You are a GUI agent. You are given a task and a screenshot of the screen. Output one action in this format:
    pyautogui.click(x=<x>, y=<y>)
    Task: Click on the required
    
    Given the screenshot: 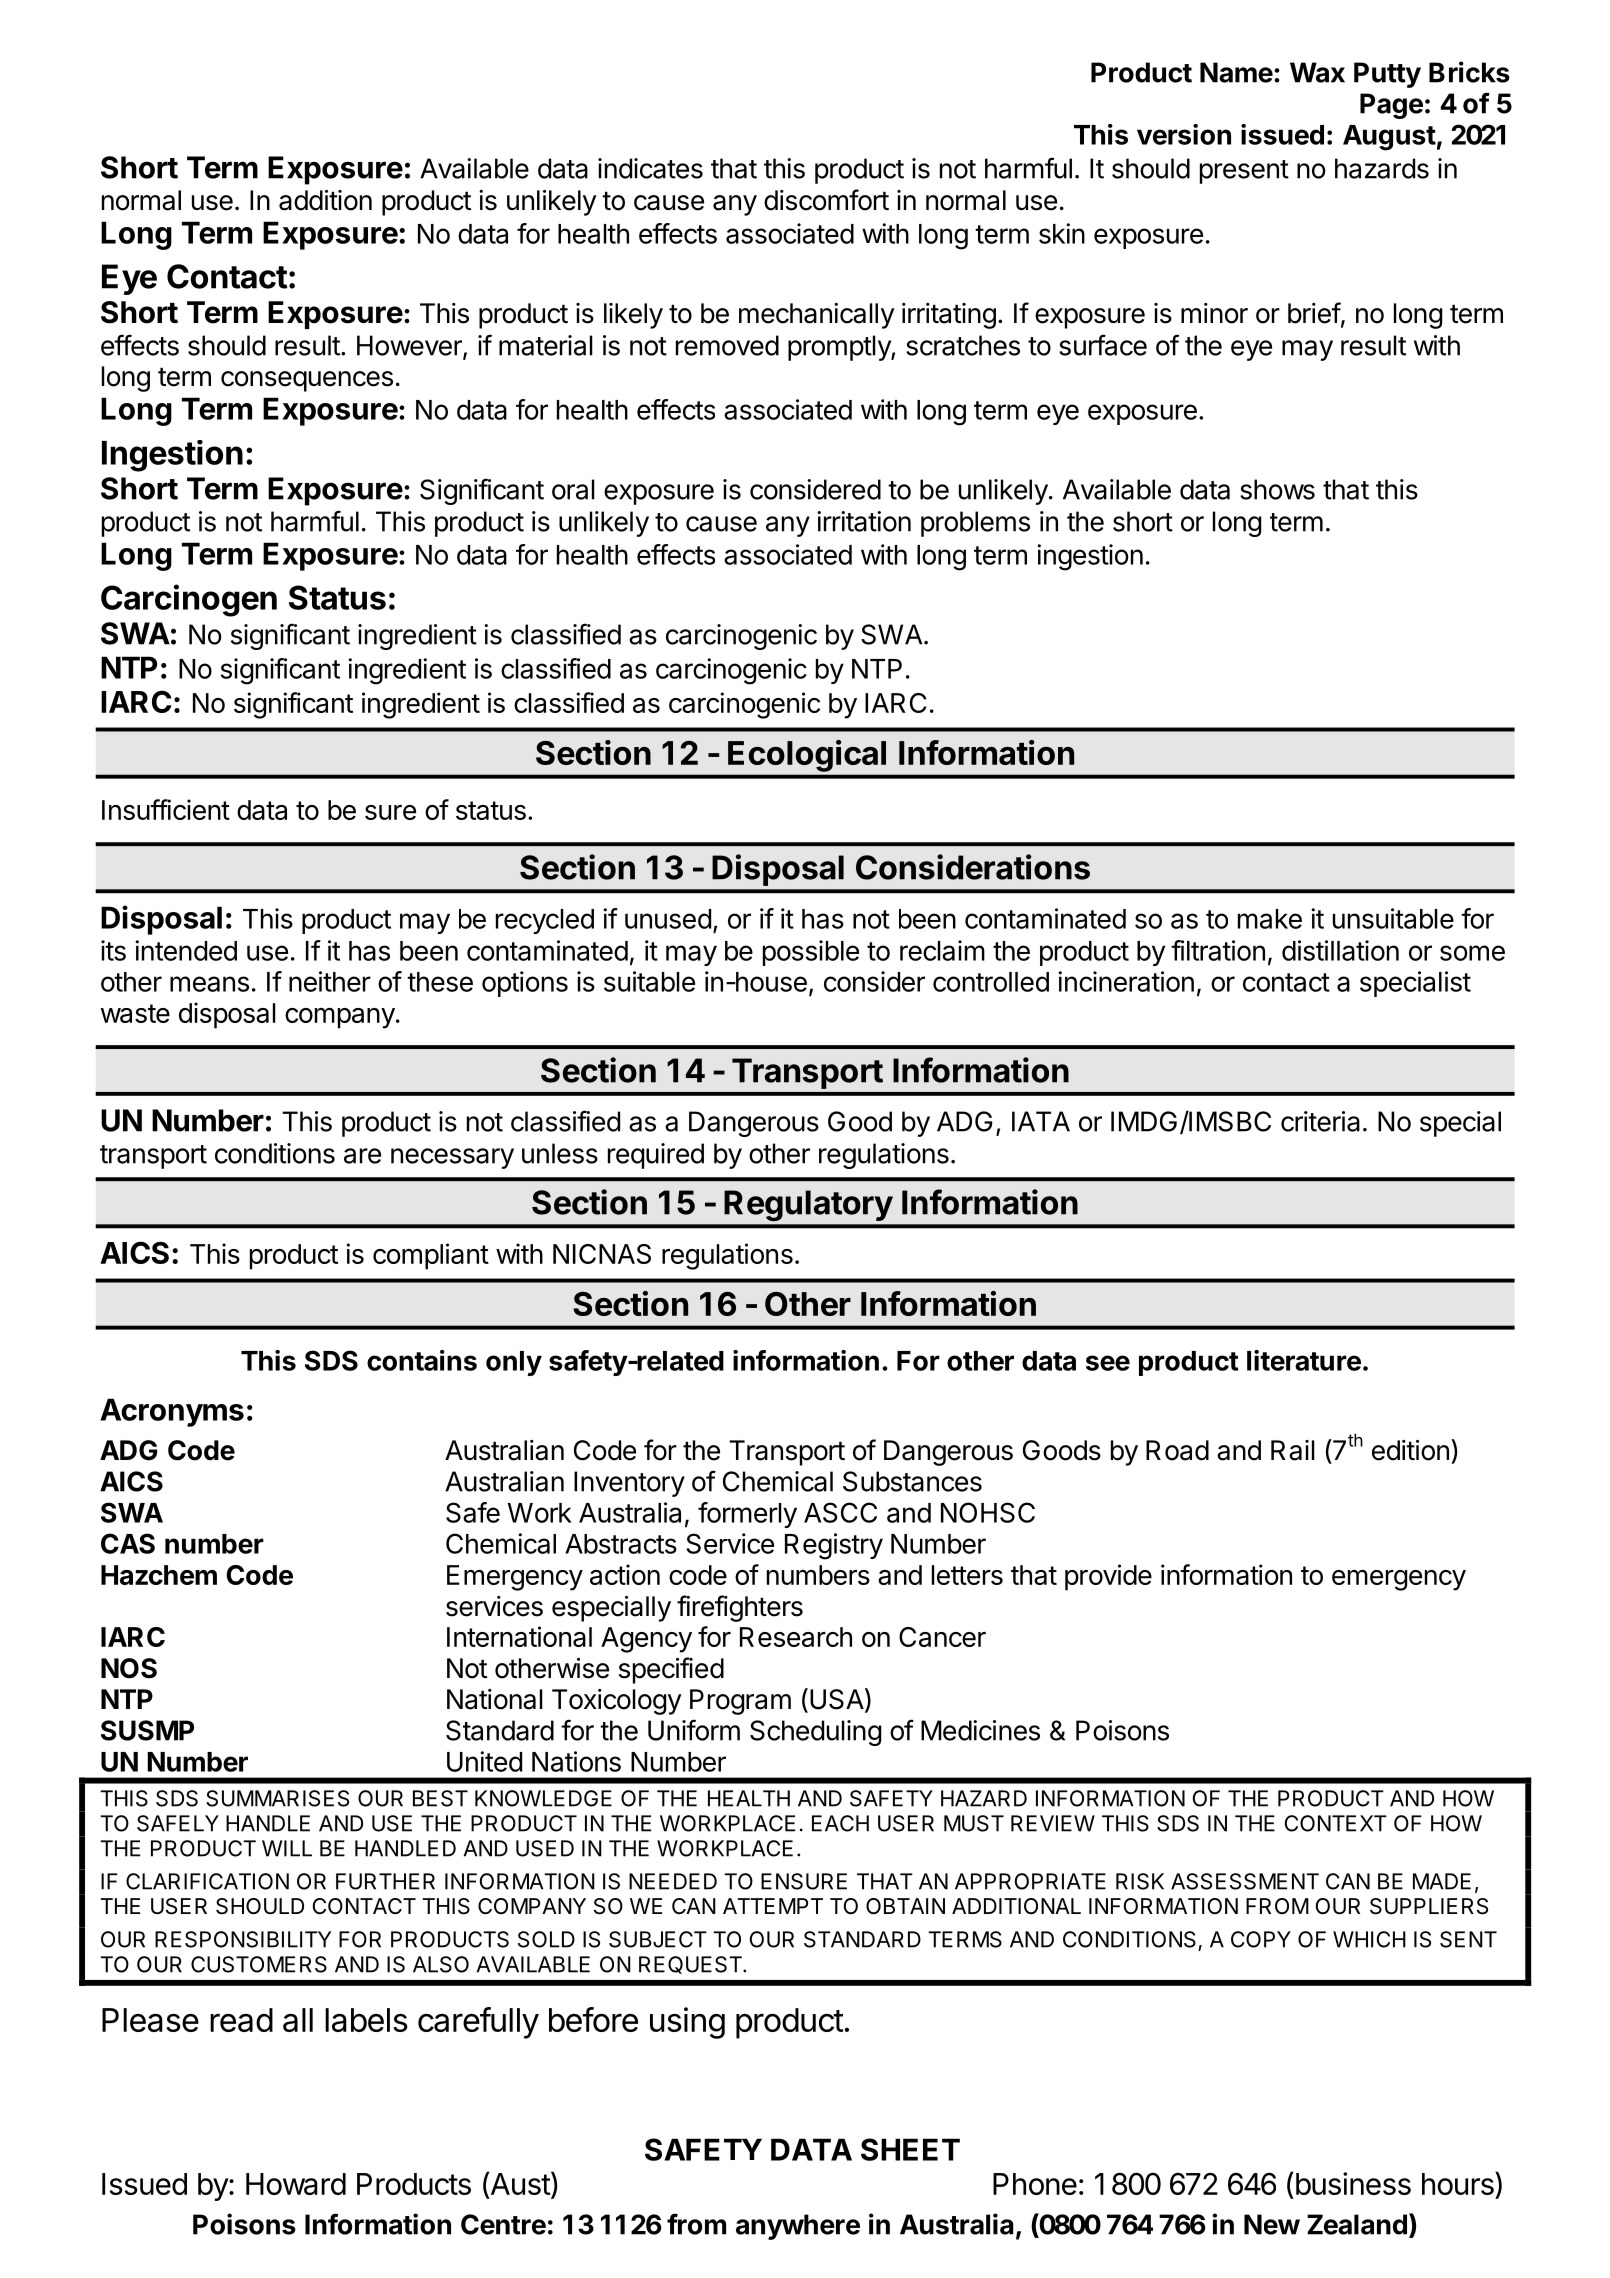 What is the action you would take?
    pyautogui.click(x=656, y=1156)
